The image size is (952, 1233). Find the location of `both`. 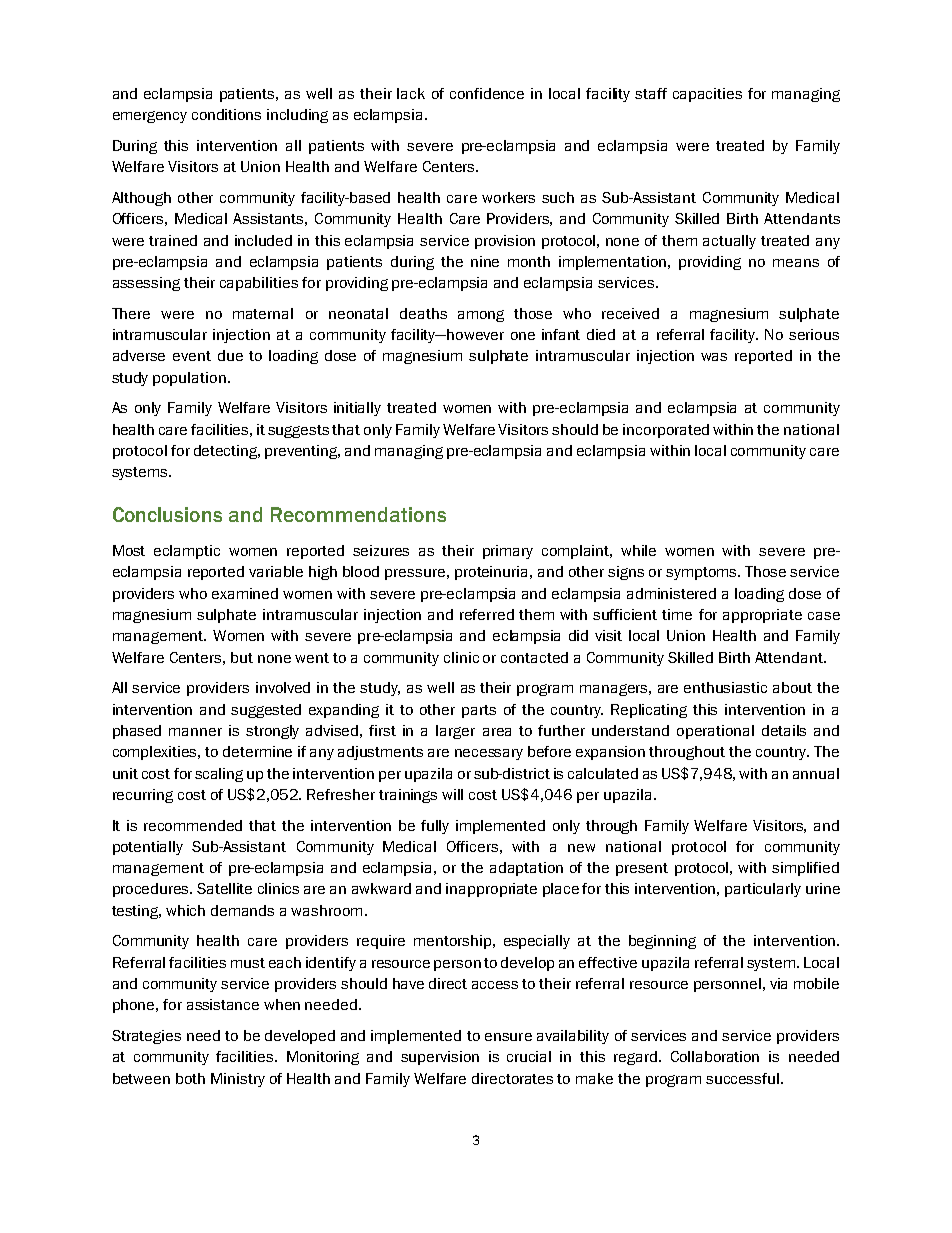

both is located at coordinates (190, 1078).
